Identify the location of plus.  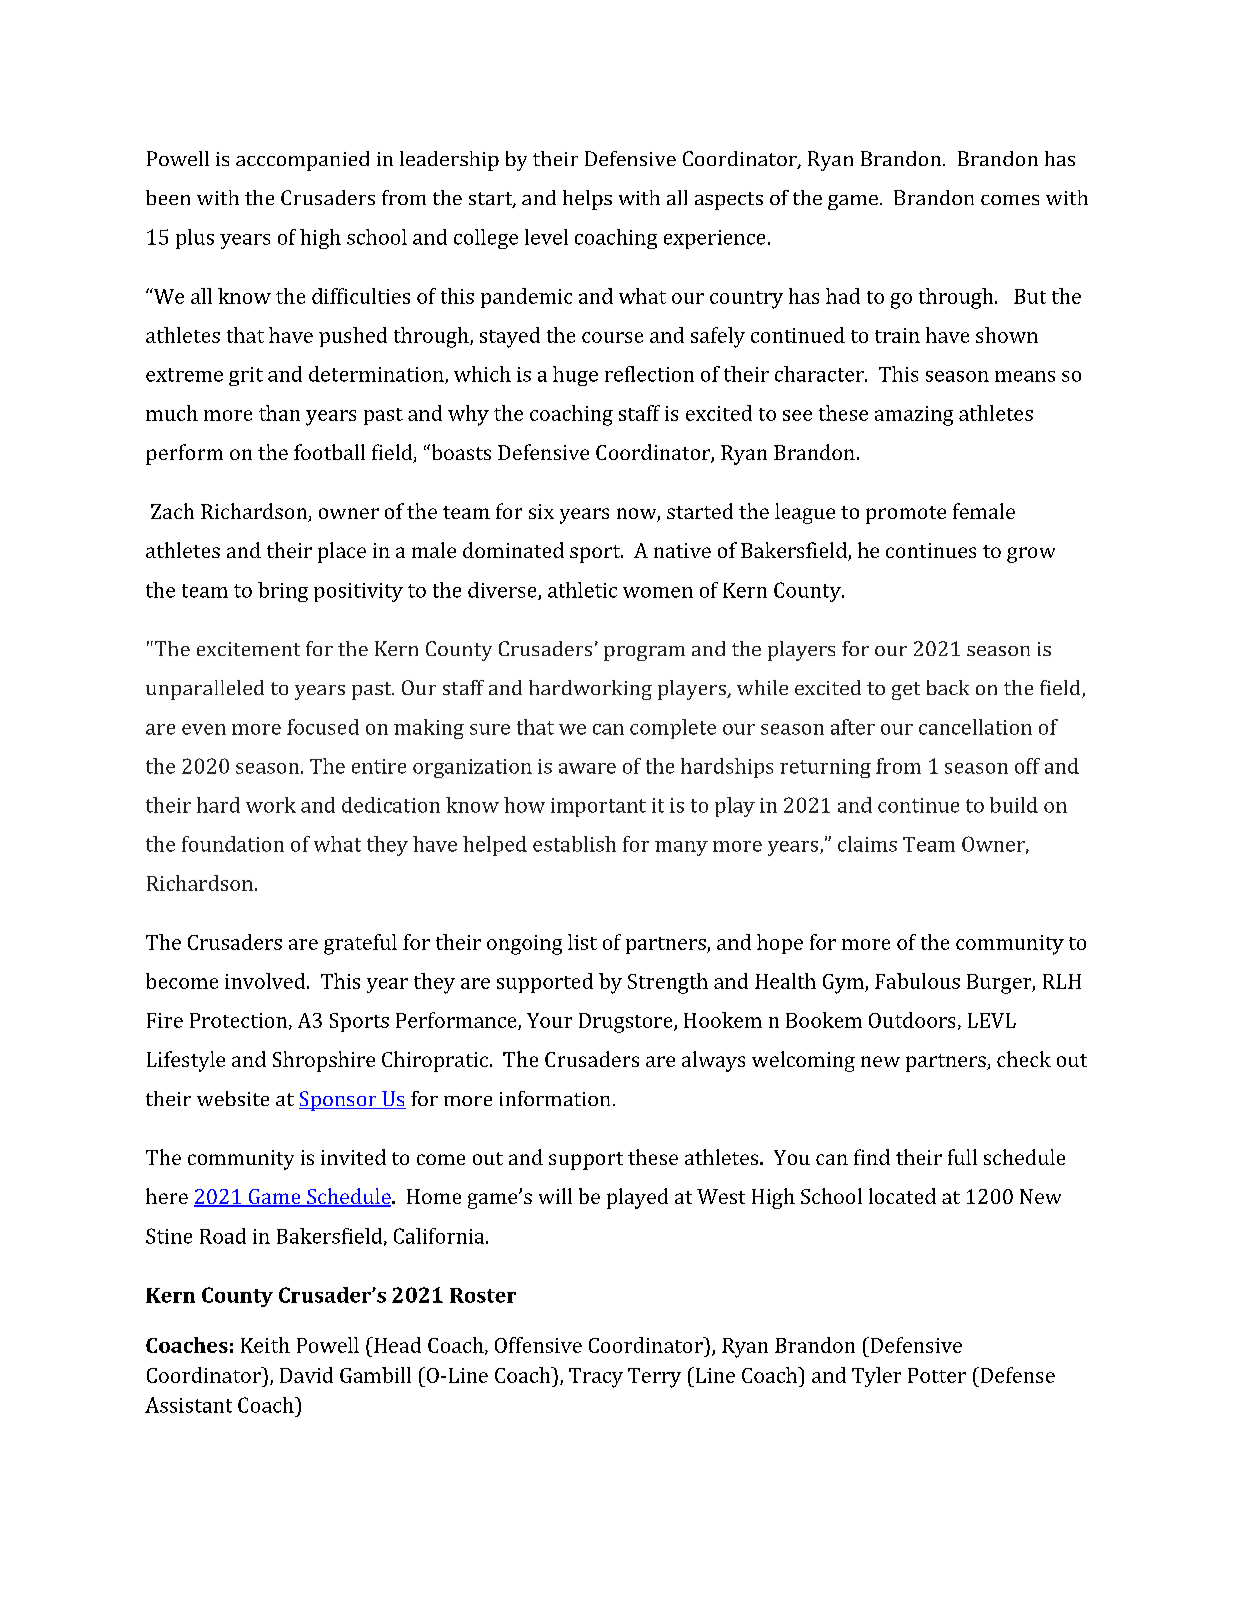
(195, 239).
